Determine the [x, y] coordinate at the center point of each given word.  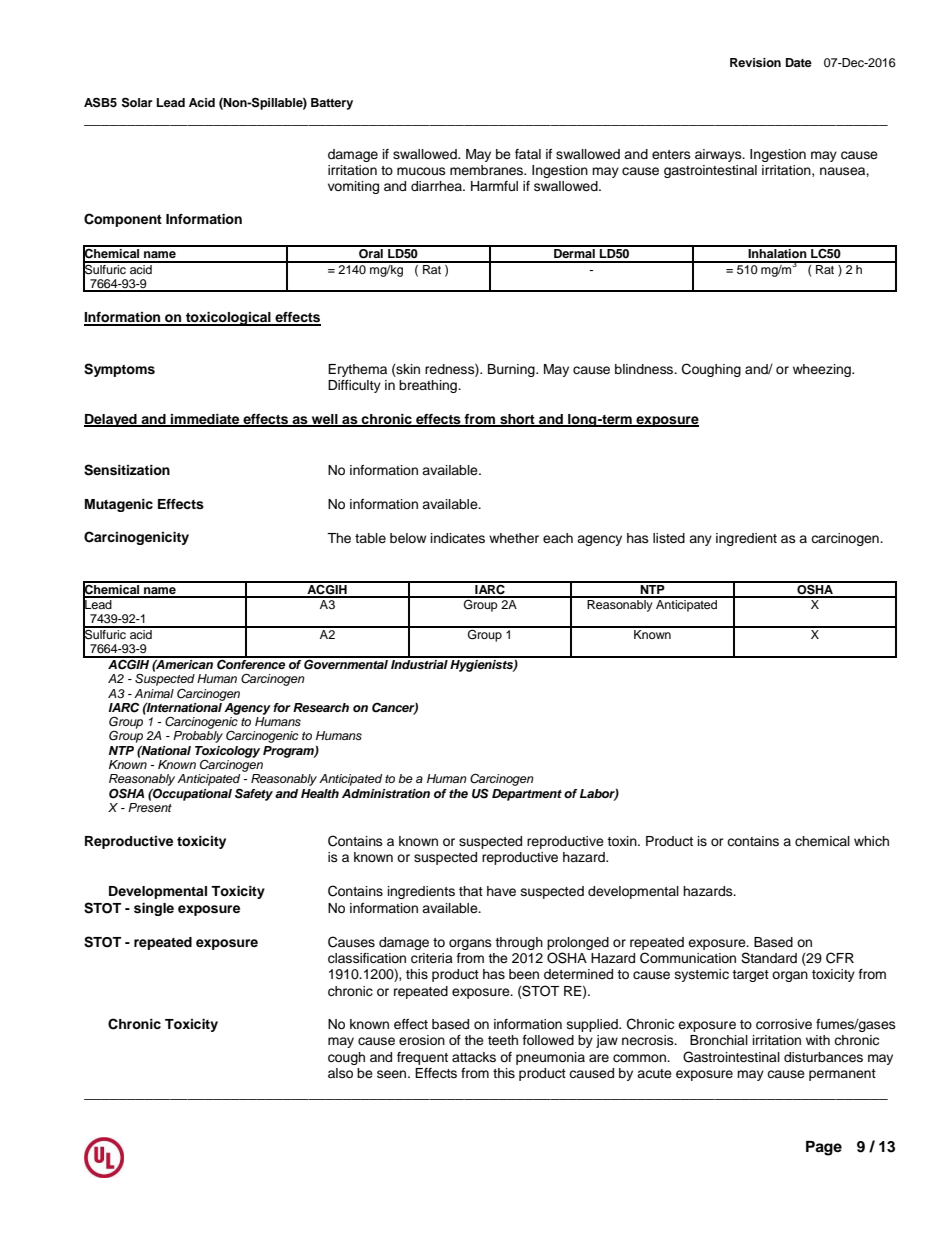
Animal [154, 693]
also [340, 1073]
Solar [137, 102]
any [700, 540]
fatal [528, 154]
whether [514, 538]
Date [799, 62]
